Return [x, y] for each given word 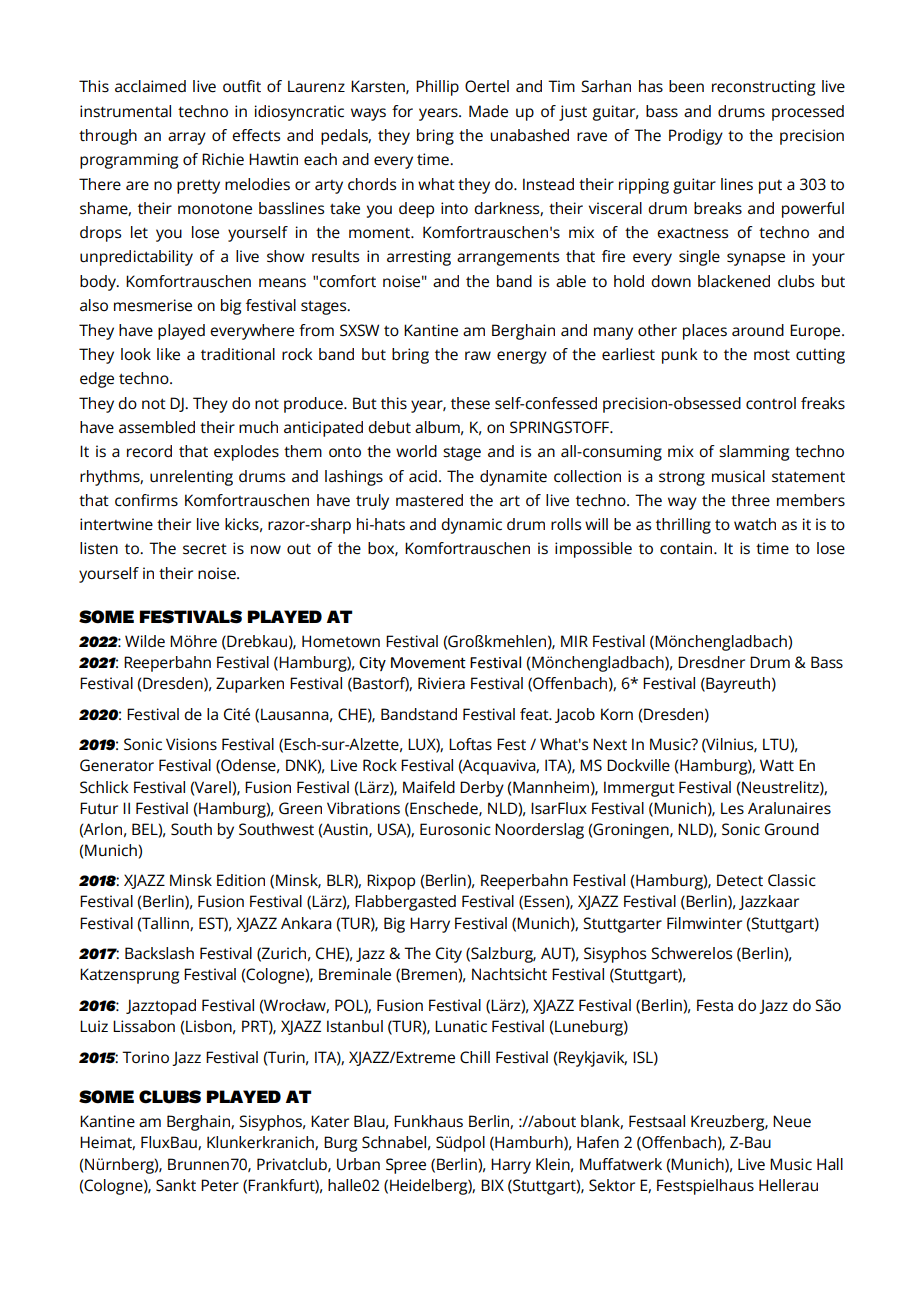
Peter [220, 1185]
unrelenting [191, 478]
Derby [482, 789]
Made [488, 111]
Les [732, 808]
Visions [191, 744]
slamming [754, 453]
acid [423, 476]
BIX [492, 1185]
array [187, 138]
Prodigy [696, 137]
